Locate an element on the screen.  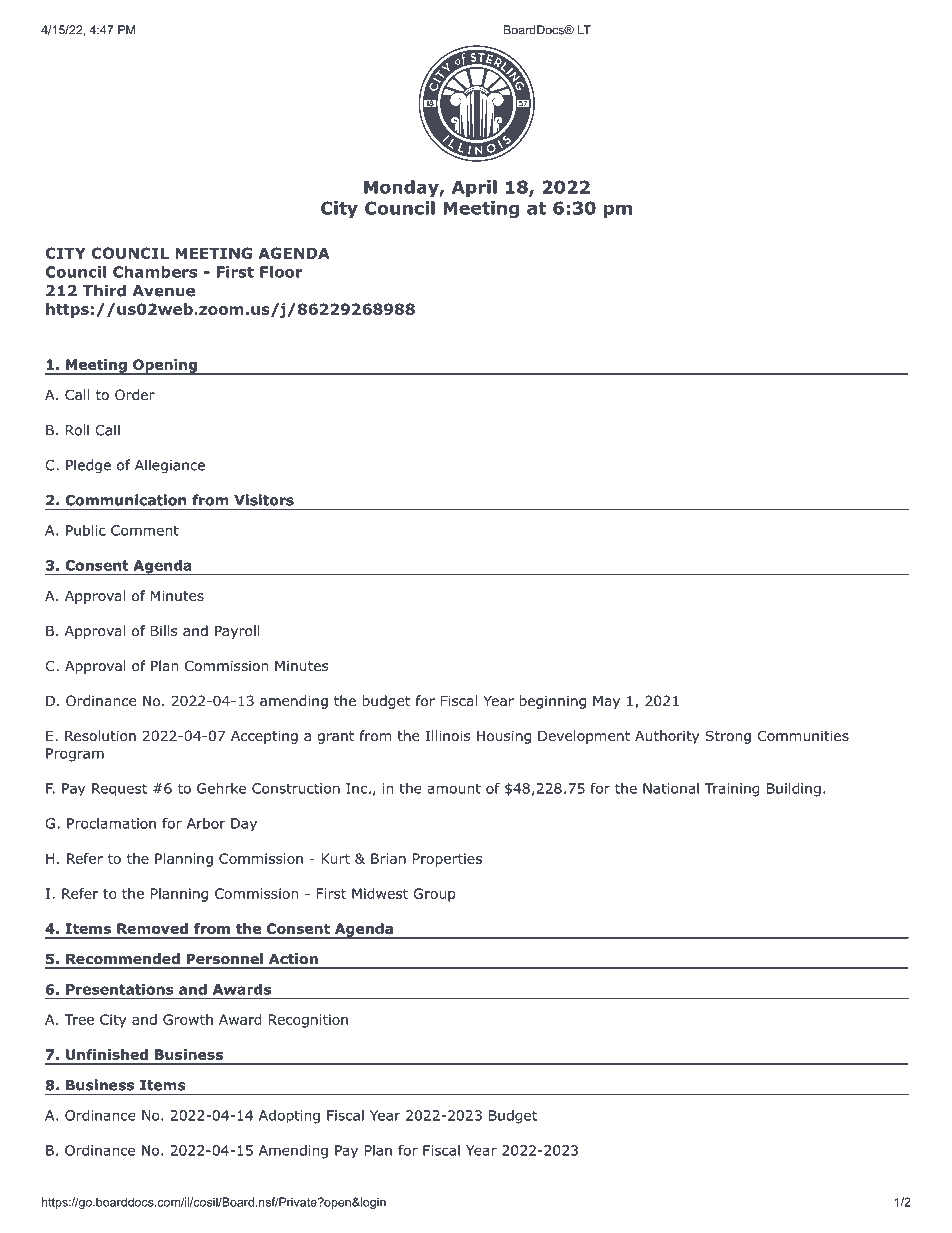
Adopting is located at coordinates (289, 1117).
